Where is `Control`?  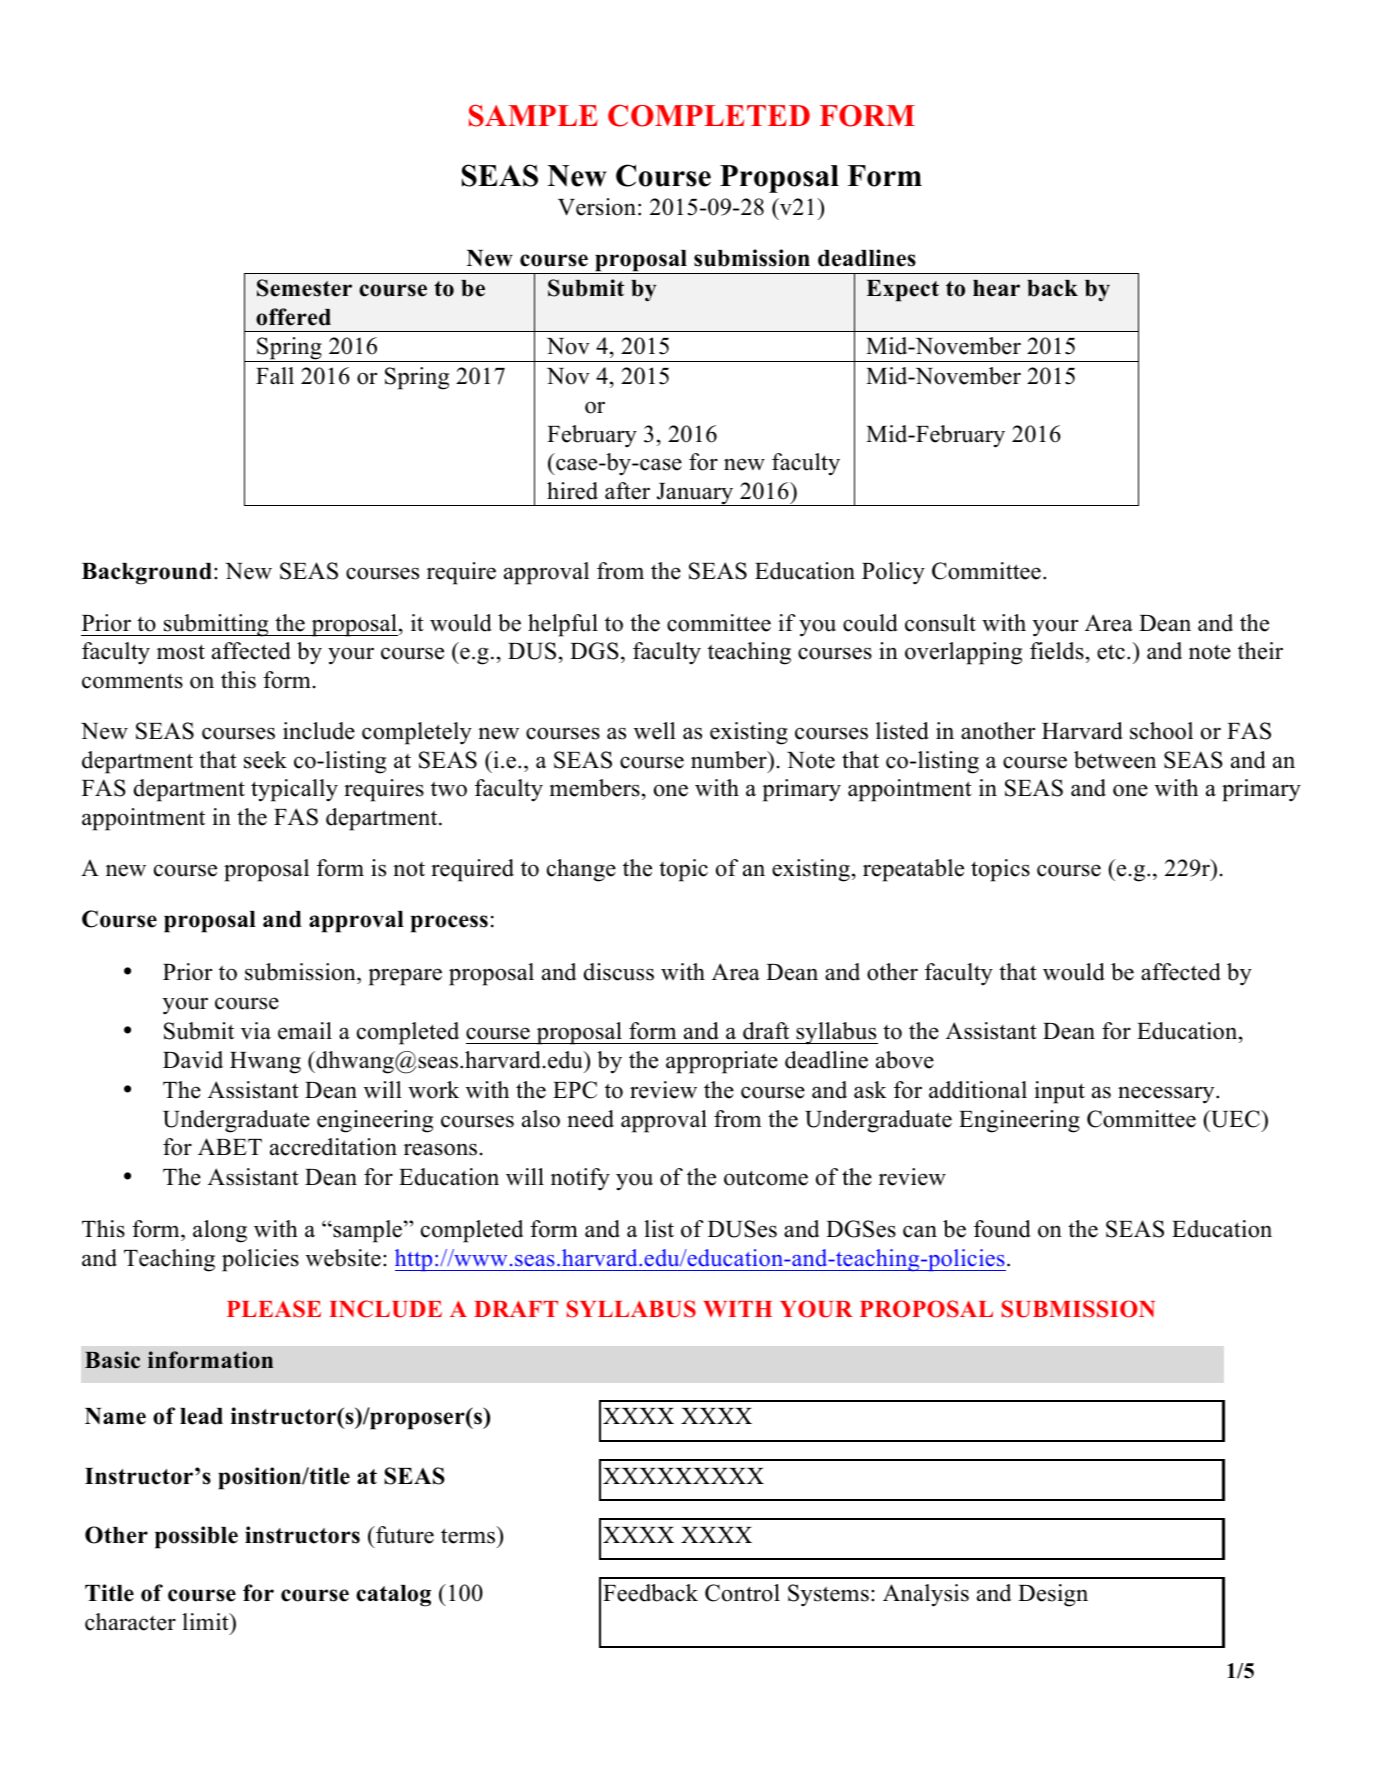
Control is located at coordinates (742, 1593).
